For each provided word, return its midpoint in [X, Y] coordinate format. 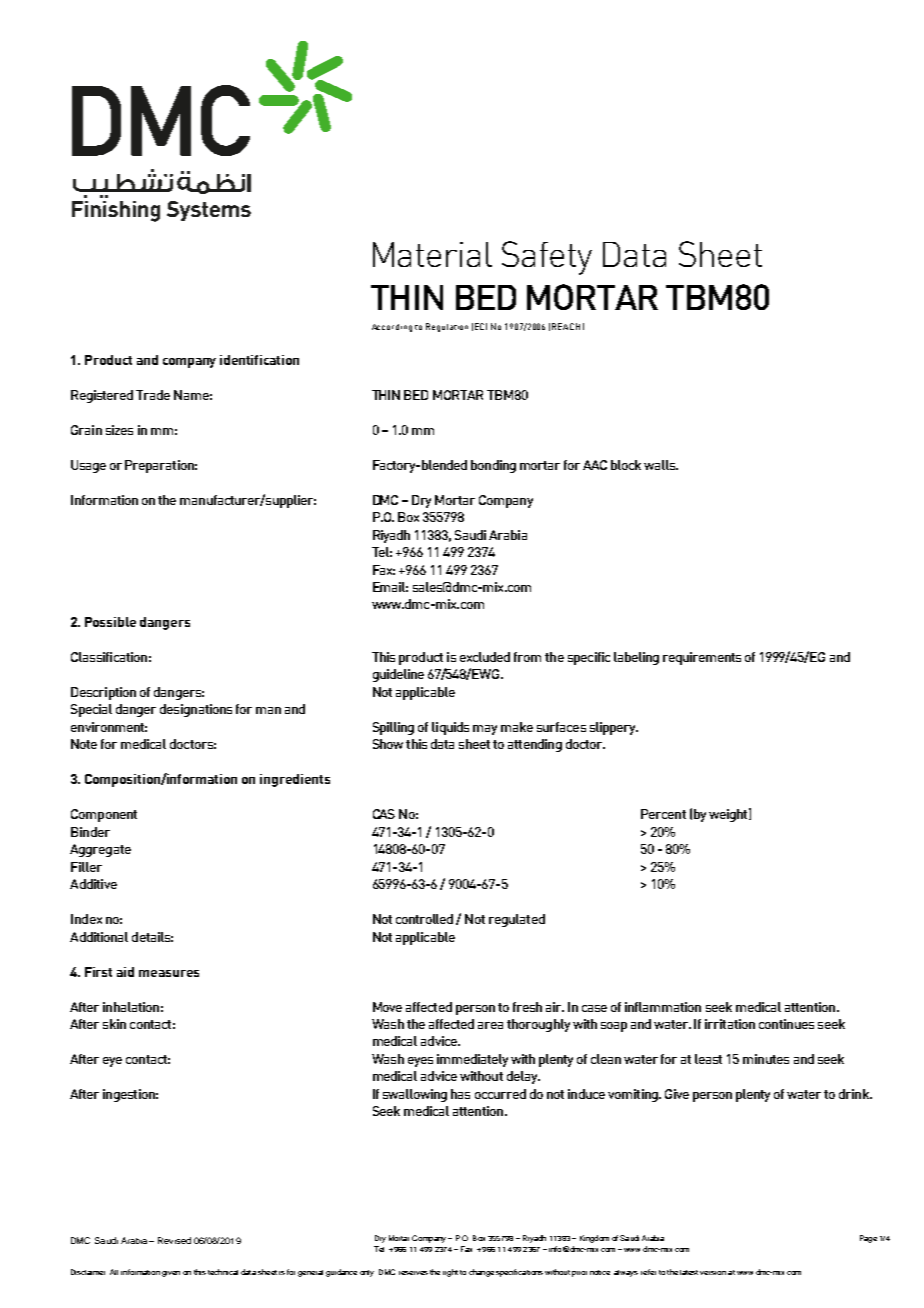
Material [432, 254]
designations [196, 710]
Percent [663, 814]
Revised [174, 1240]
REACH [566, 326]
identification [259, 360]
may [485, 730]
